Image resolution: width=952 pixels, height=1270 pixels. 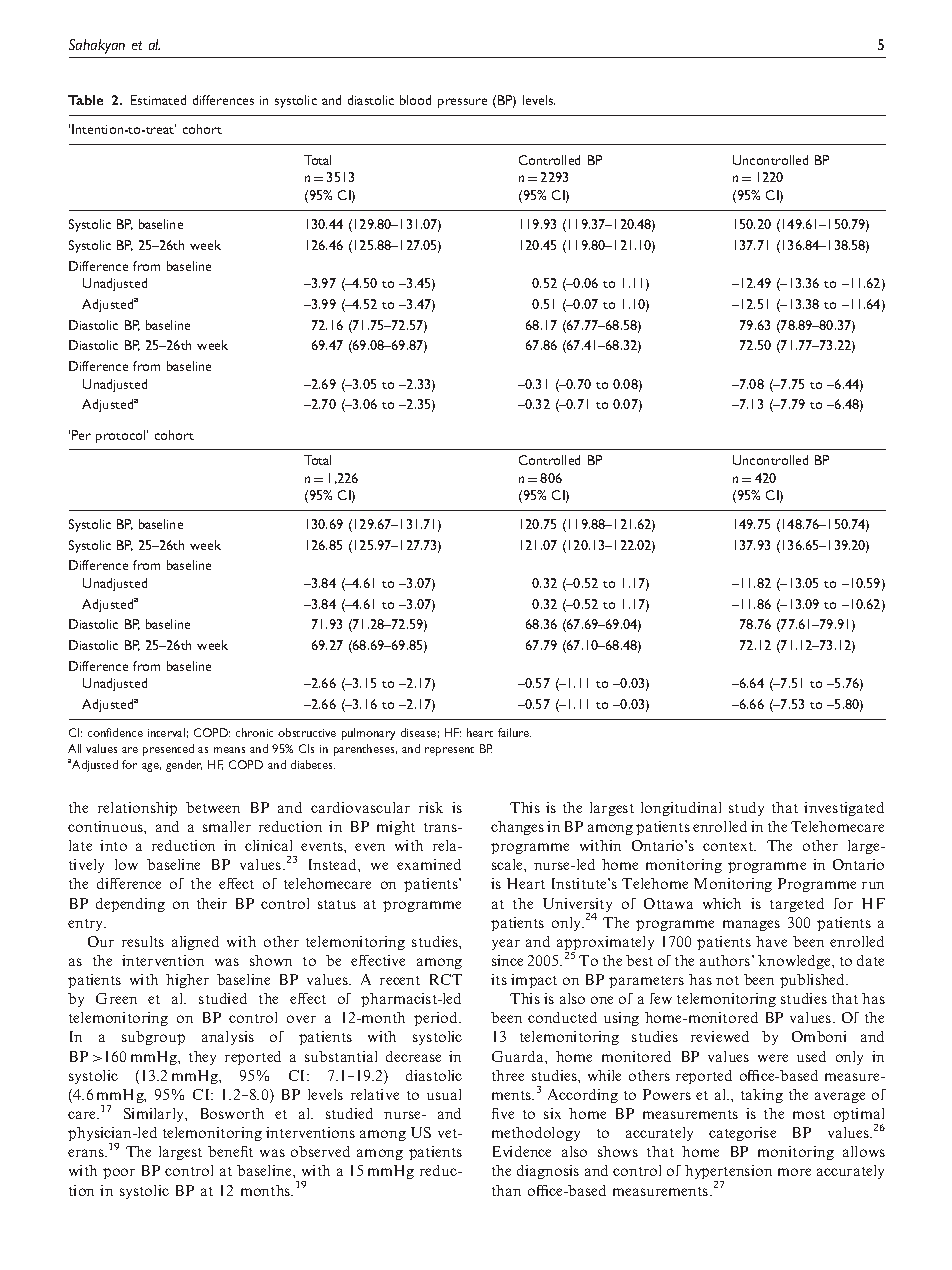 I want to click on Evidence, so click(x=522, y=1151).
